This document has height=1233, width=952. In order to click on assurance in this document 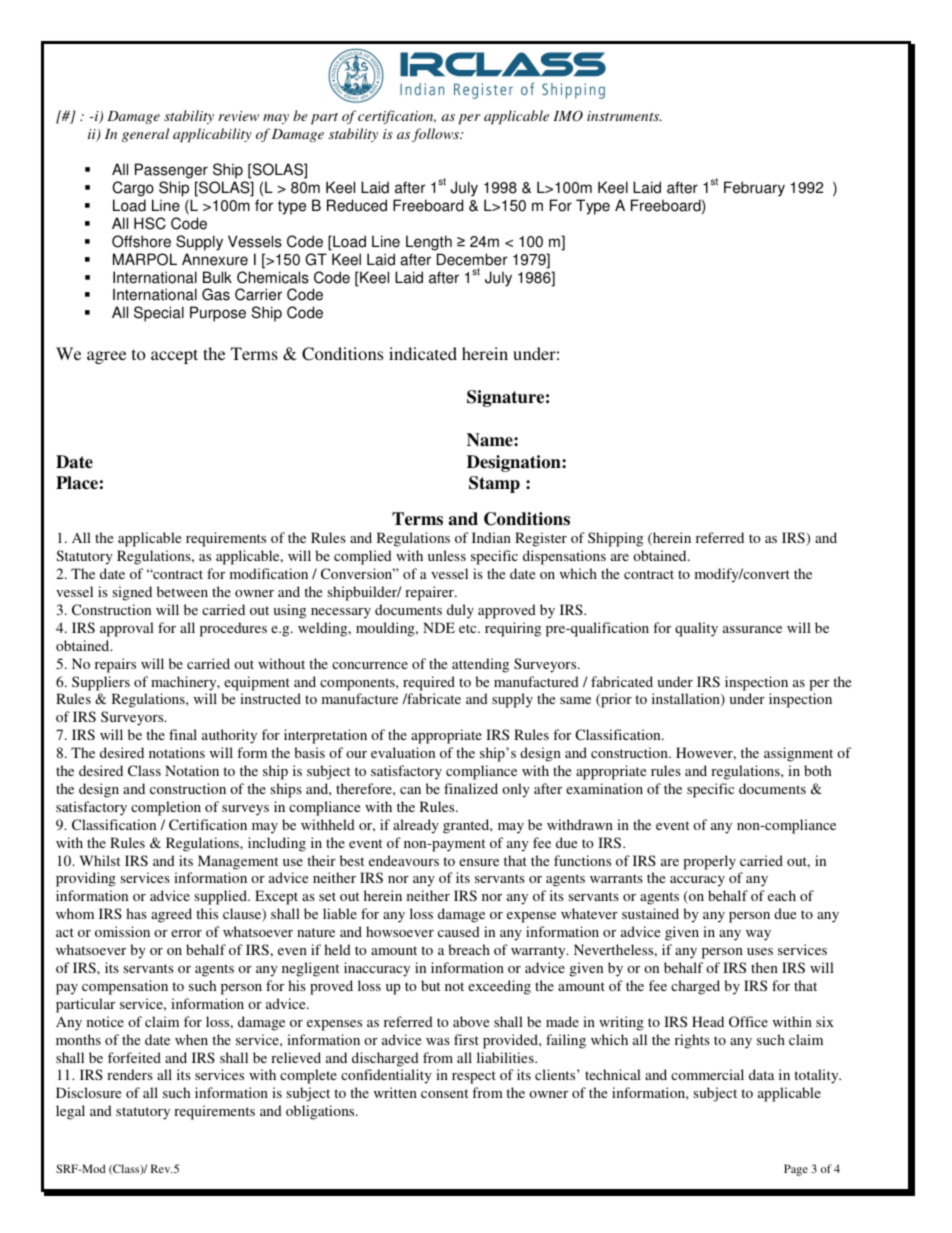, I will do `click(752, 629)`.
